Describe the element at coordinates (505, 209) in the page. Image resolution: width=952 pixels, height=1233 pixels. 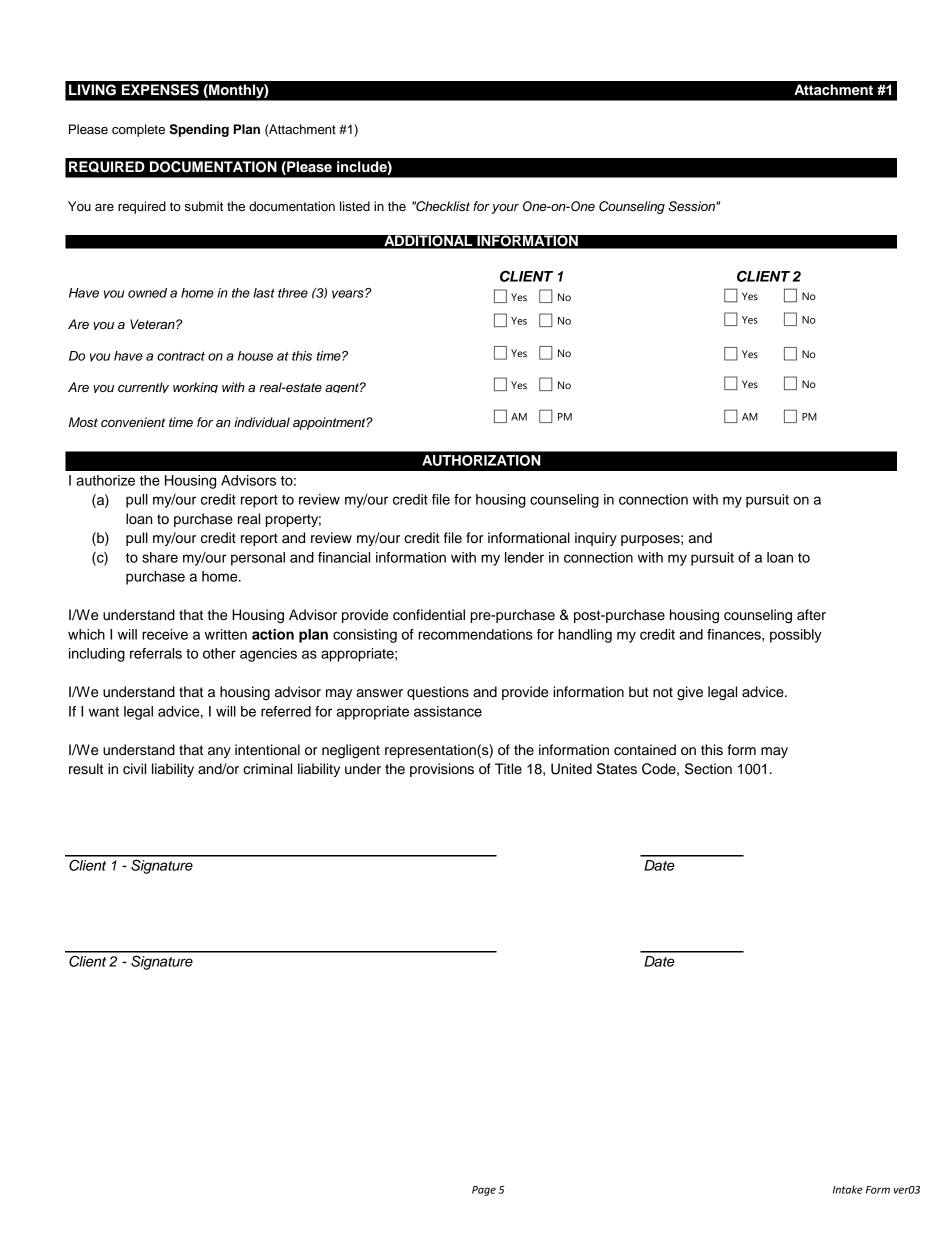
I see `your` at that location.
